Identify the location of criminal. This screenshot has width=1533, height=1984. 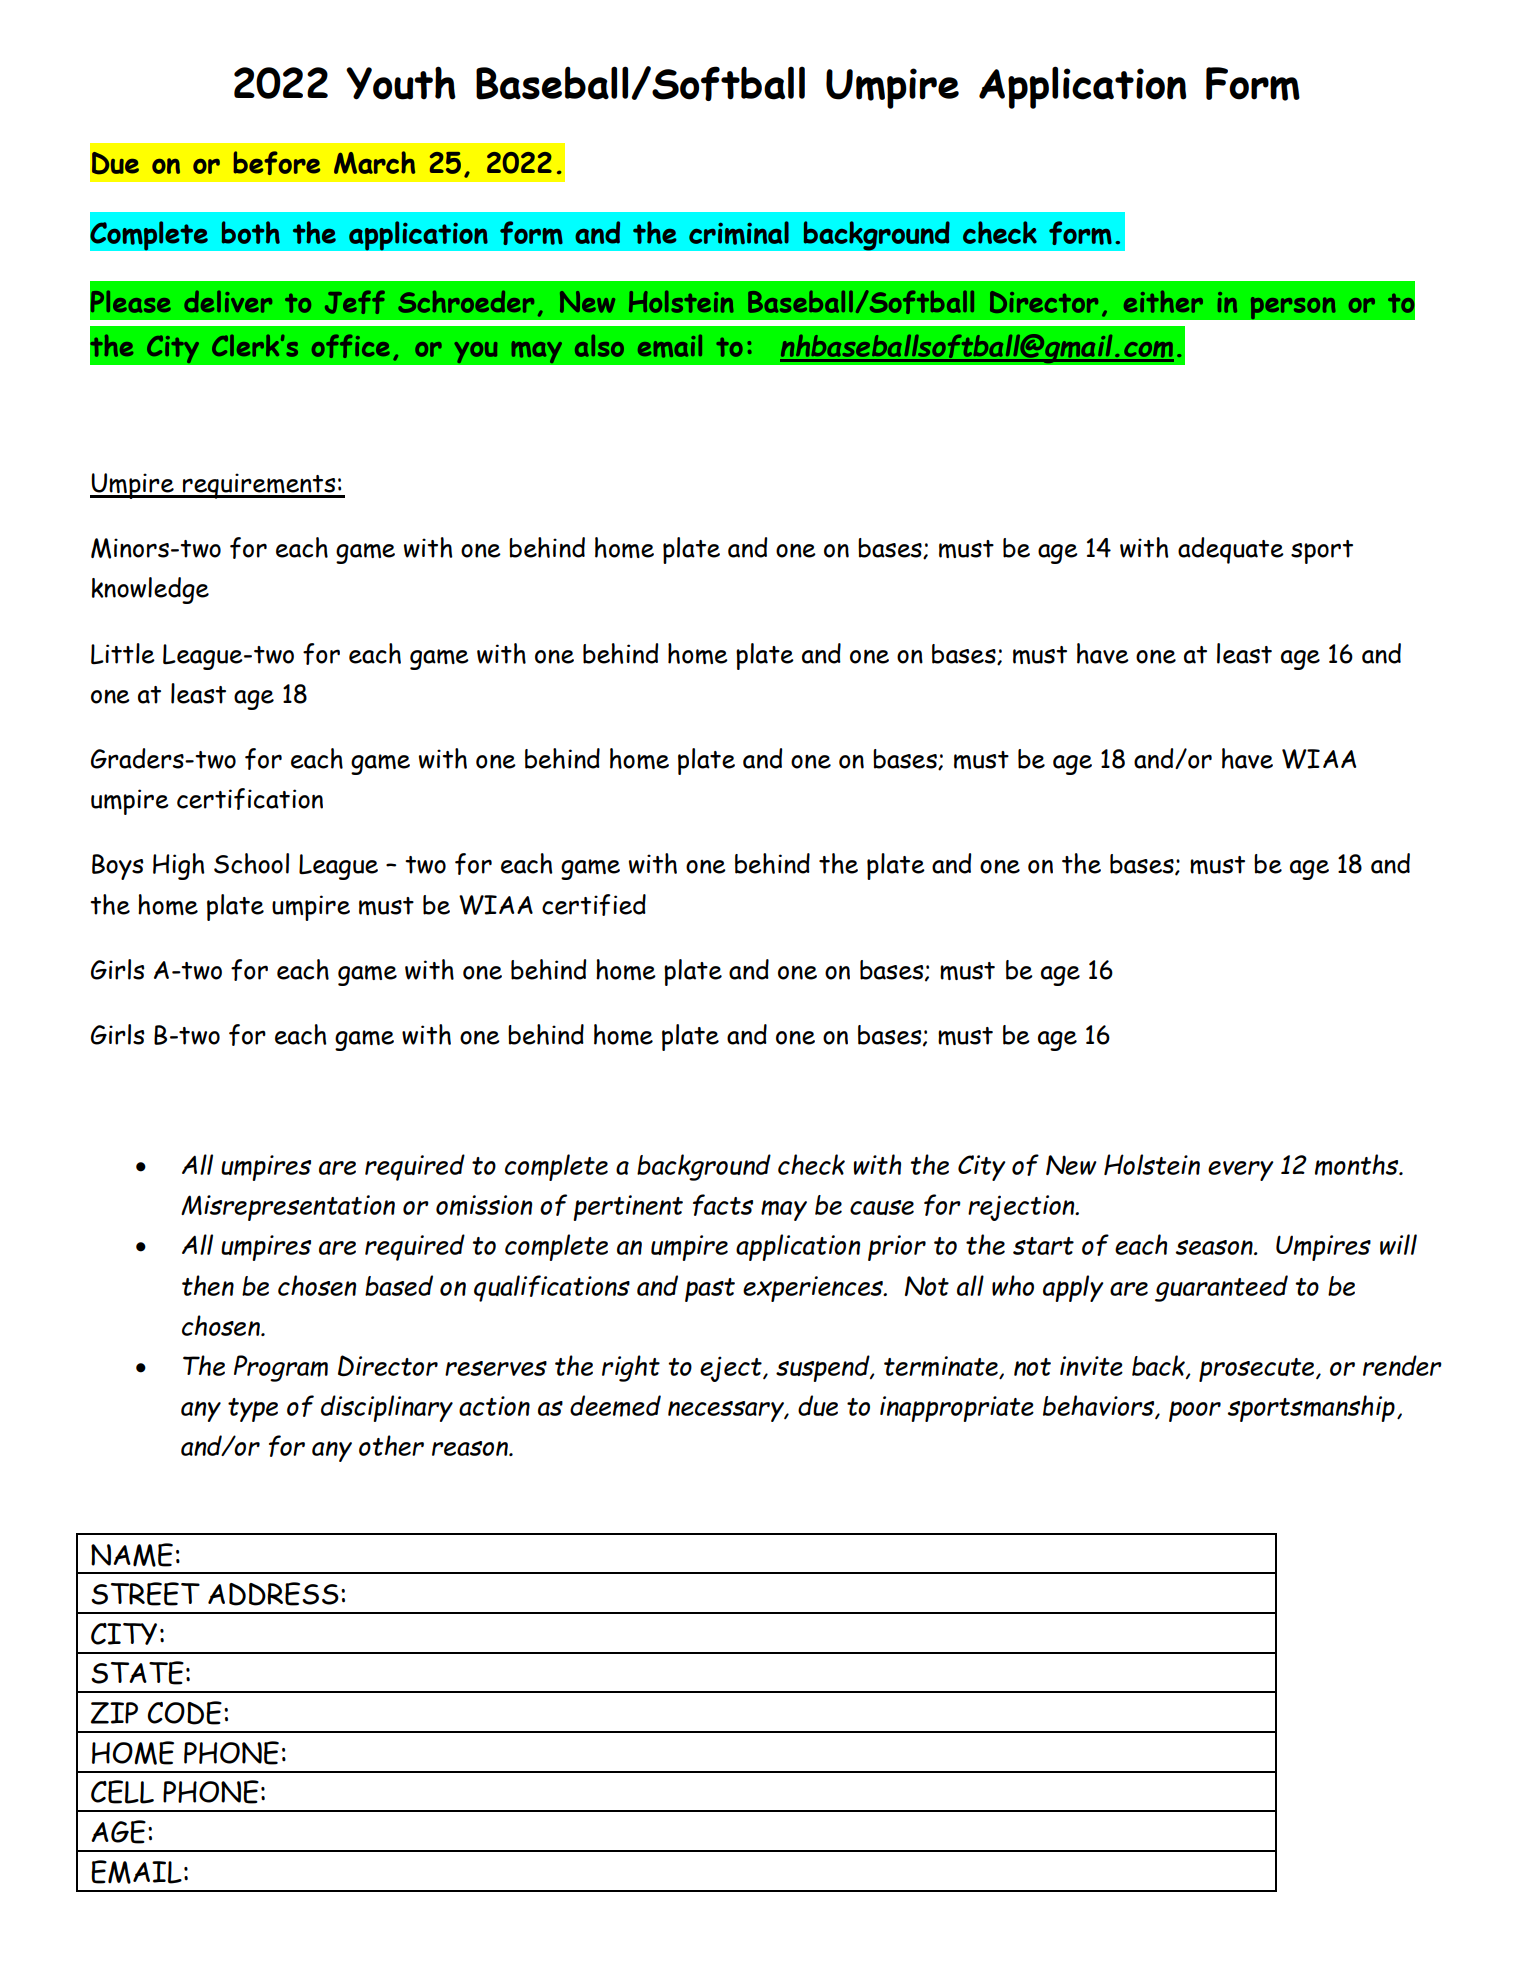
(739, 233).
